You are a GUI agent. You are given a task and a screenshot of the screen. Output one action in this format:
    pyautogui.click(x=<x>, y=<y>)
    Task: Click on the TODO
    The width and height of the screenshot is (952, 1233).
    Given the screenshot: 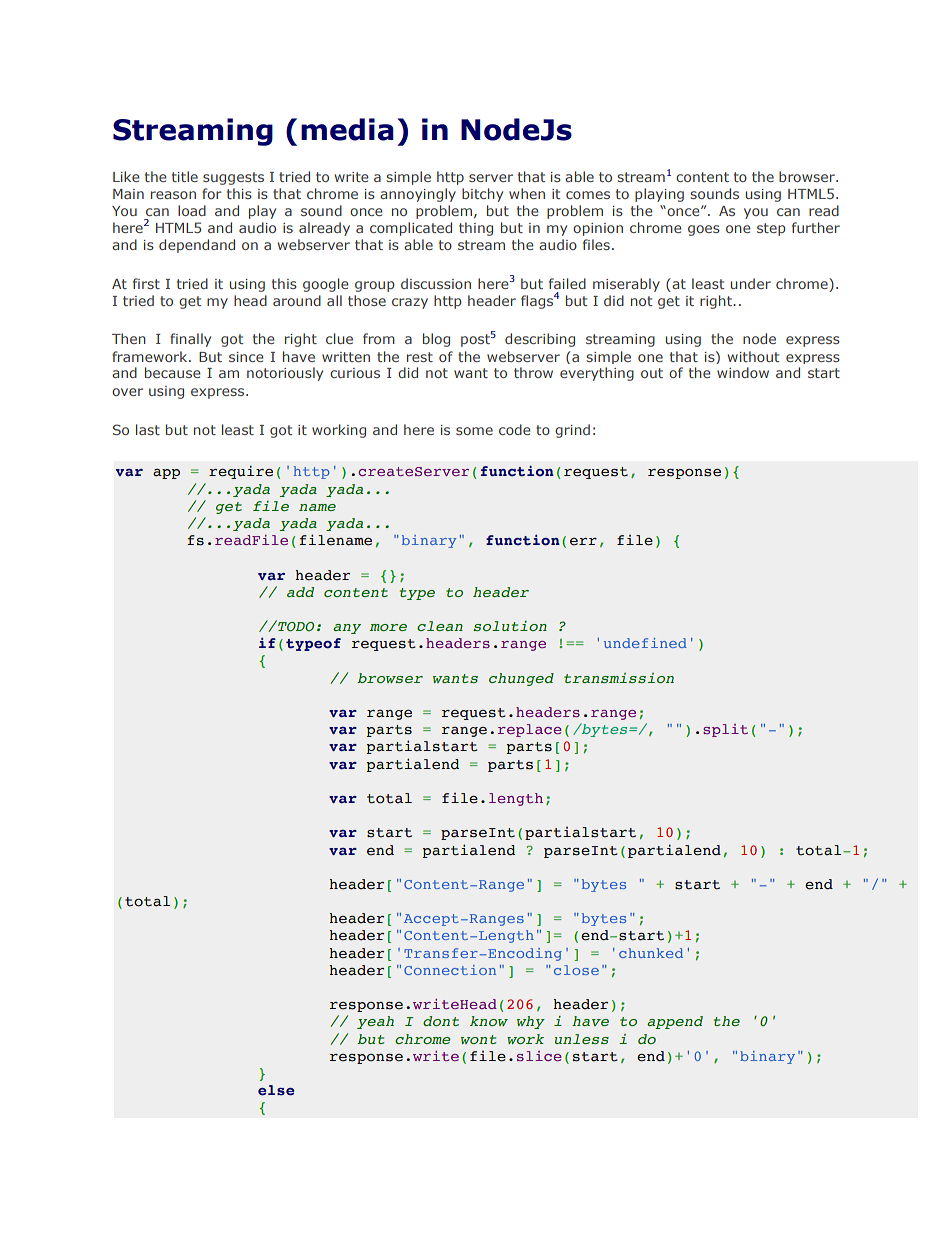 What is the action you would take?
    pyautogui.click(x=295, y=625)
